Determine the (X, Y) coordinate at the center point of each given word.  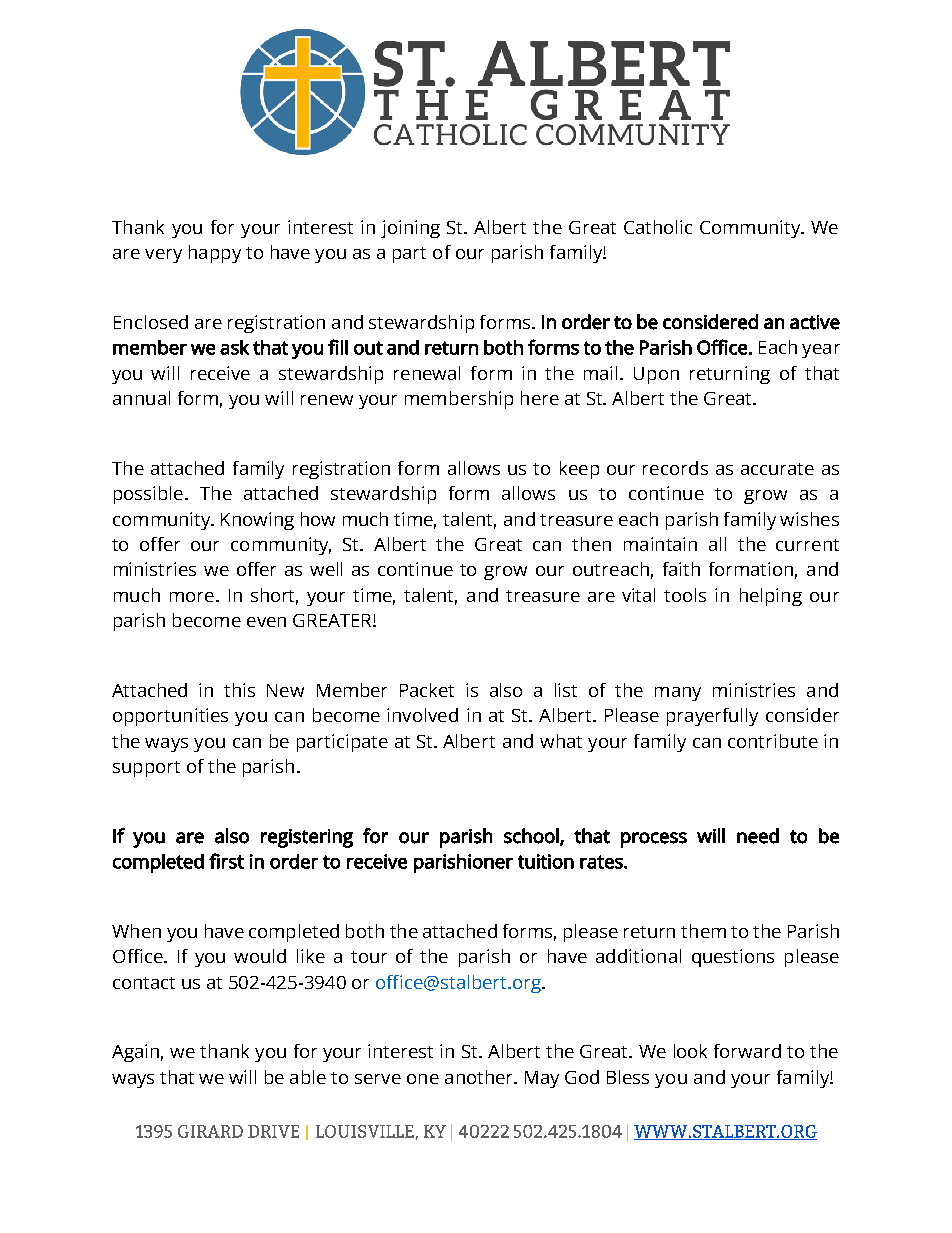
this (239, 690)
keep (579, 470)
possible (148, 495)
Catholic (658, 227)
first (226, 861)
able (308, 1077)
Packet (427, 690)
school (532, 836)
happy (215, 254)
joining (410, 229)
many (678, 694)
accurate (777, 469)
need (758, 836)
